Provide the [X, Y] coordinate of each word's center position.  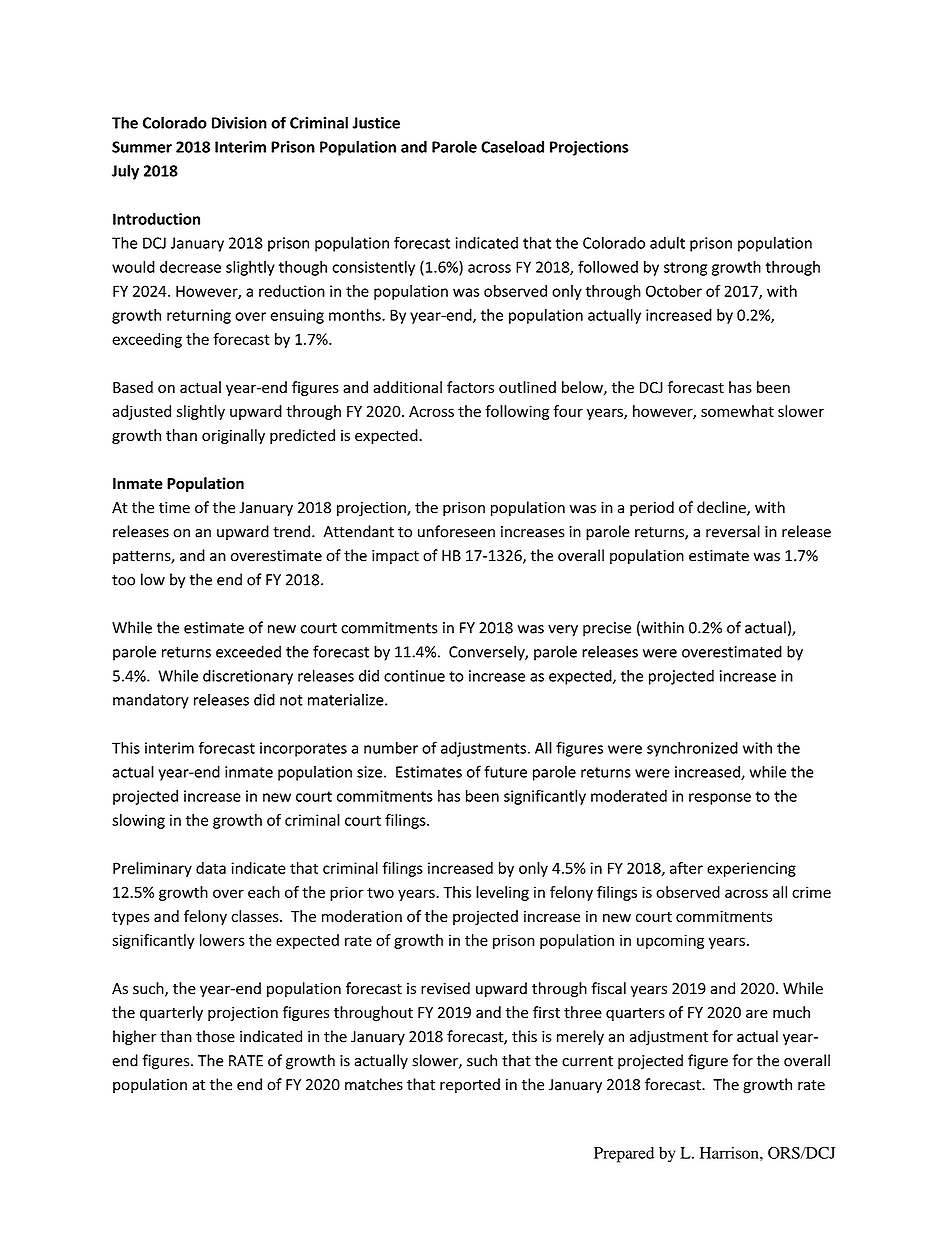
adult [667, 242]
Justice [376, 123]
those [215, 1036]
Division [239, 123]
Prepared [624, 1155]
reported [470, 1085]
